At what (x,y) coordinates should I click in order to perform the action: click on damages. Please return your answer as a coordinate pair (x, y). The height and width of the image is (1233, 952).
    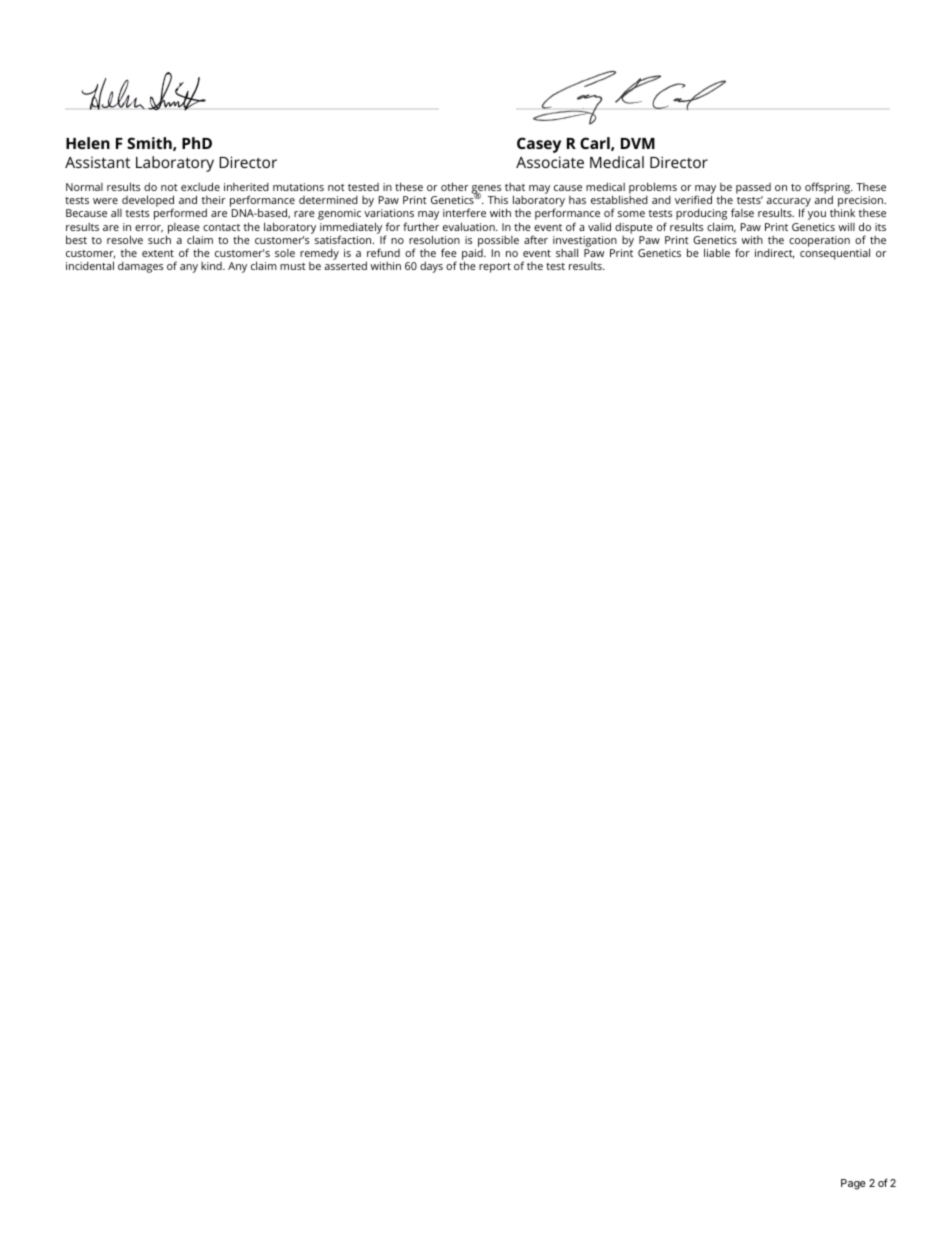
    Looking at the image, I should click on (140, 267).
